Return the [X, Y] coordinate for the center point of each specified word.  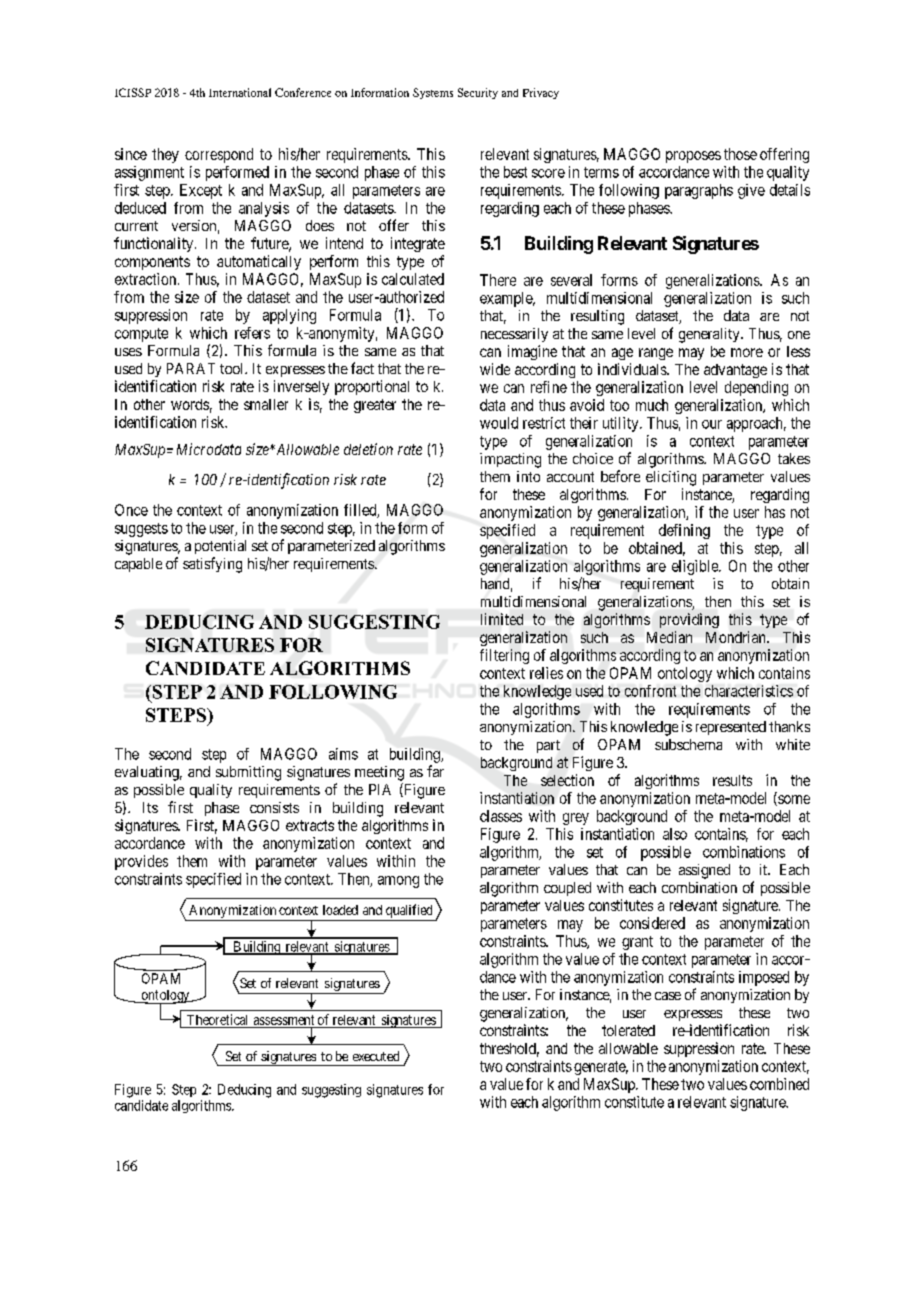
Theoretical [217, 1019]
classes [501, 816]
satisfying [212, 565]
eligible [696, 567]
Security [478, 93]
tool [233, 368]
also [675, 834]
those [740, 154]
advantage [735, 371]
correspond [219, 155]
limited [502, 619]
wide [495, 369]
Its [150, 807]
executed [376, 1056]
